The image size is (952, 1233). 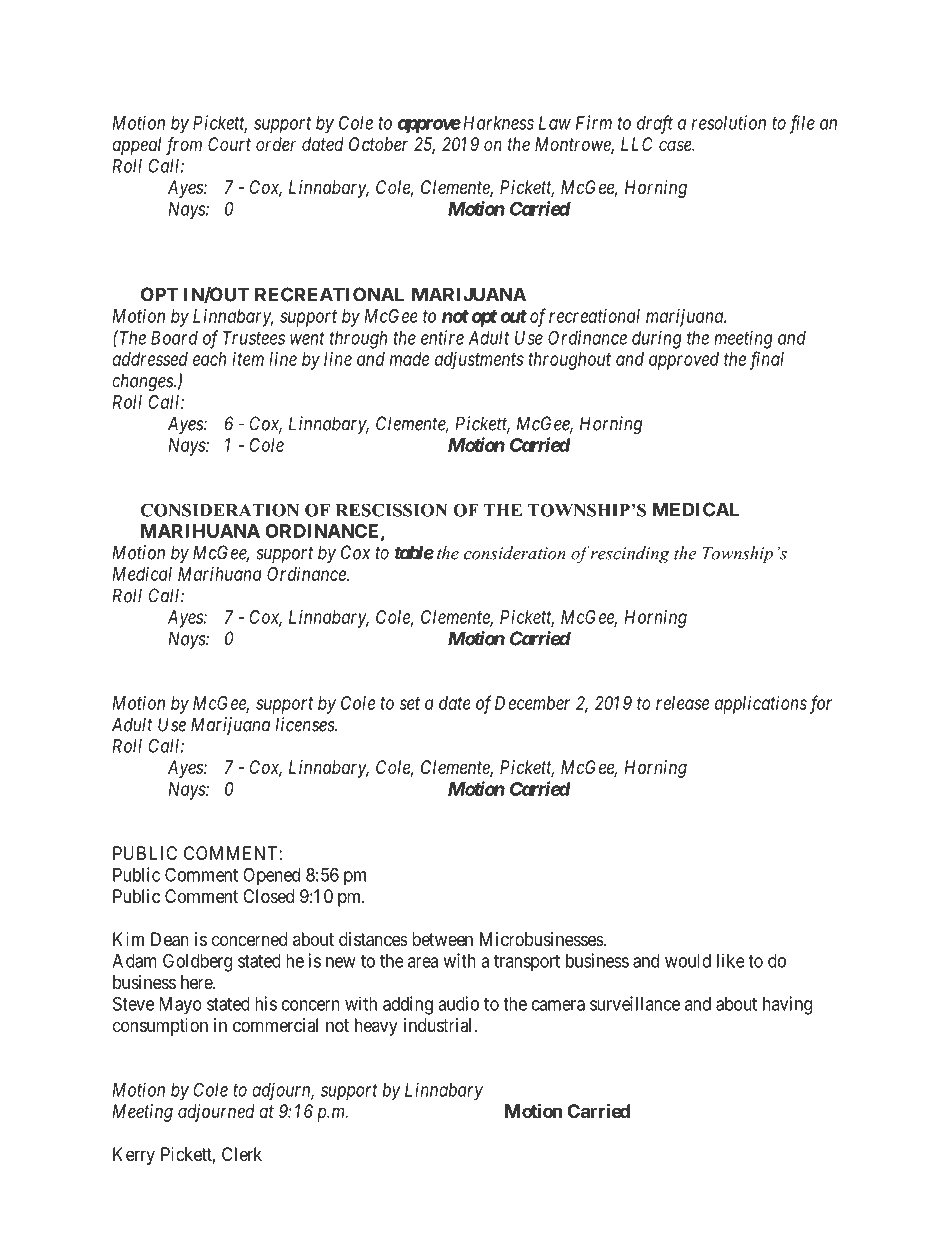 I want to click on December, so click(x=532, y=703).
